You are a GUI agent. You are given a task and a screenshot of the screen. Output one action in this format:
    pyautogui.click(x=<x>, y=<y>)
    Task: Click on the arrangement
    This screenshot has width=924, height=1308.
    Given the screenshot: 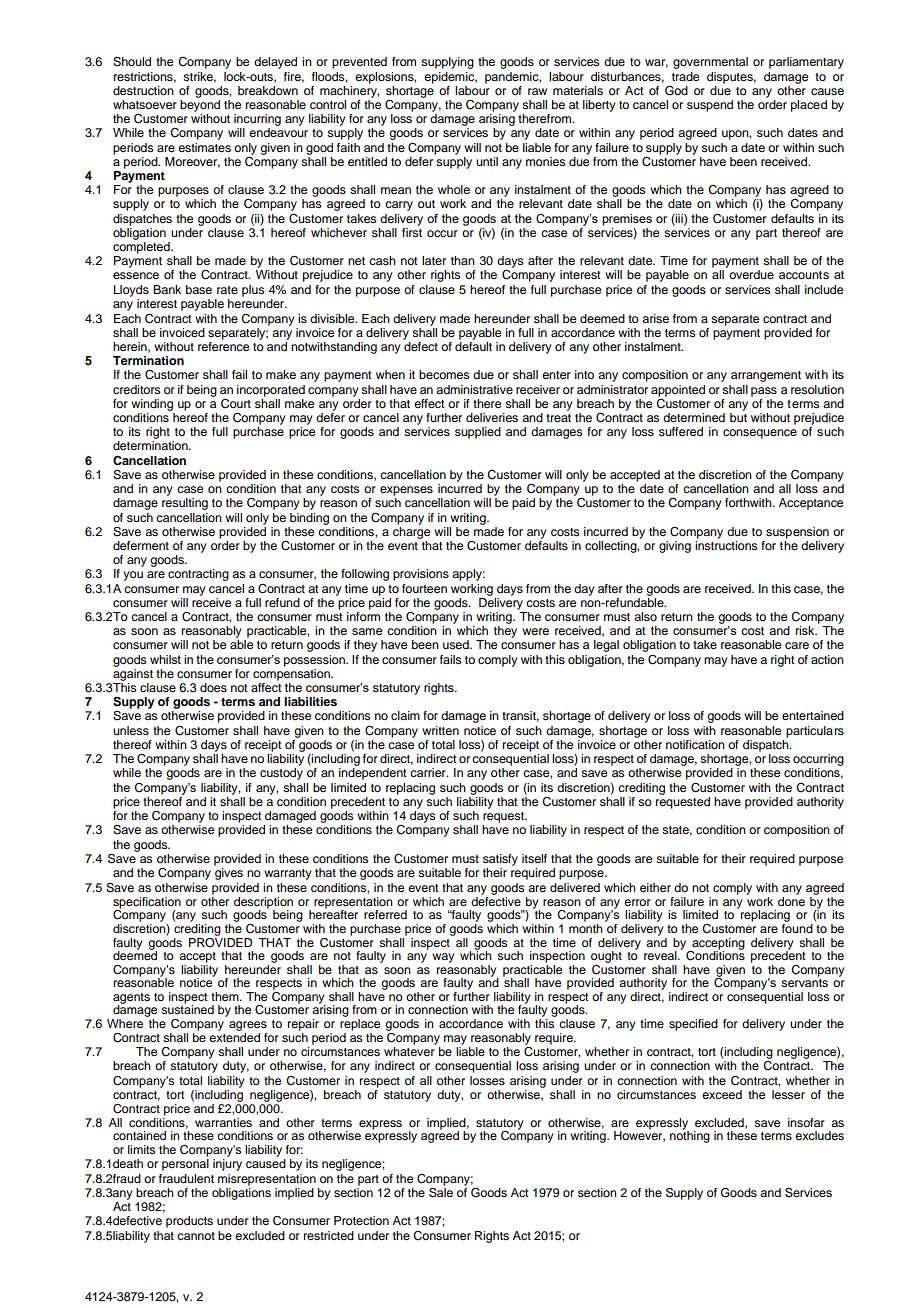 What is the action you would take?
    pyautogui.click(x=766, y=376)
